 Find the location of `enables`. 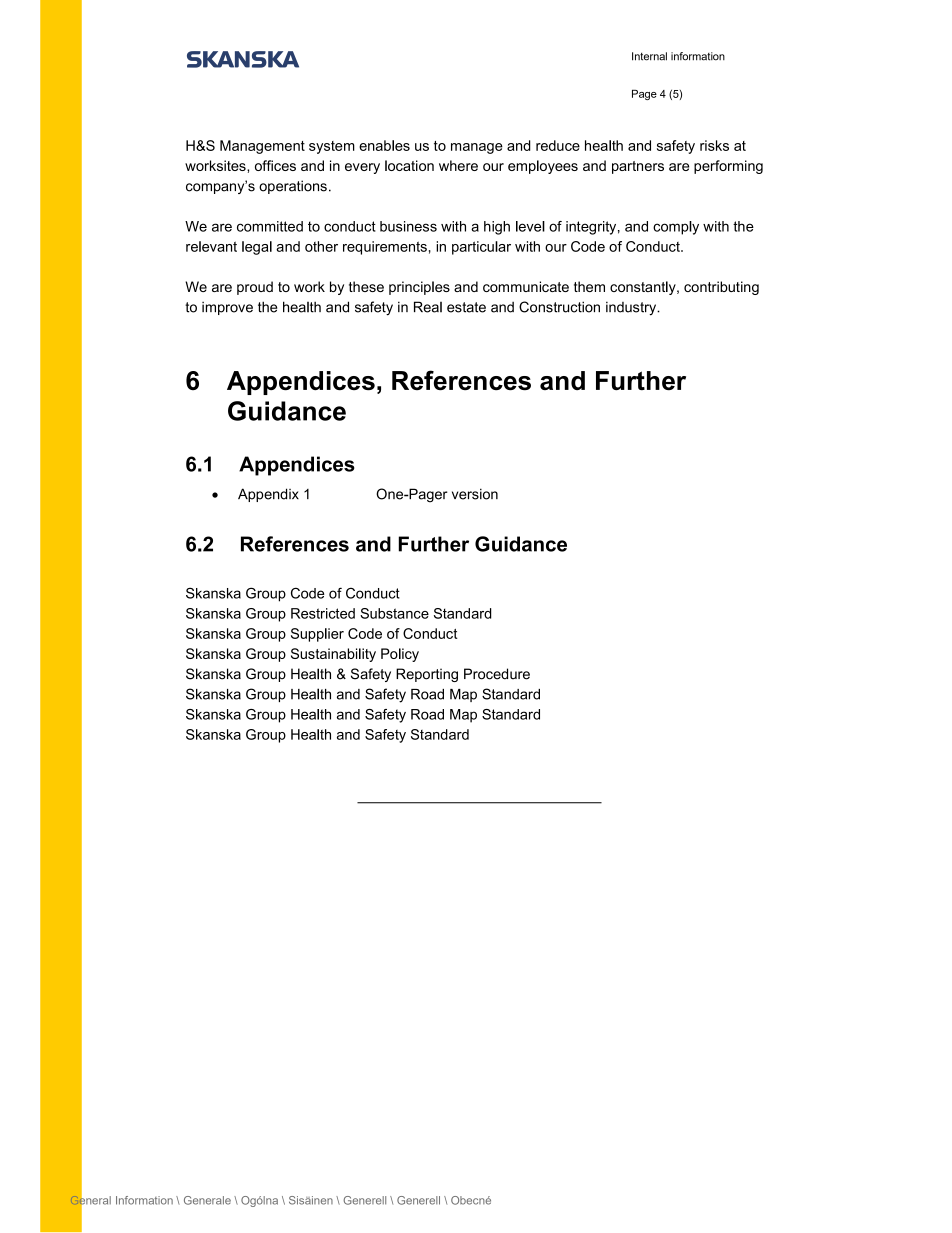

enables is located at coordinates (384, 145).
